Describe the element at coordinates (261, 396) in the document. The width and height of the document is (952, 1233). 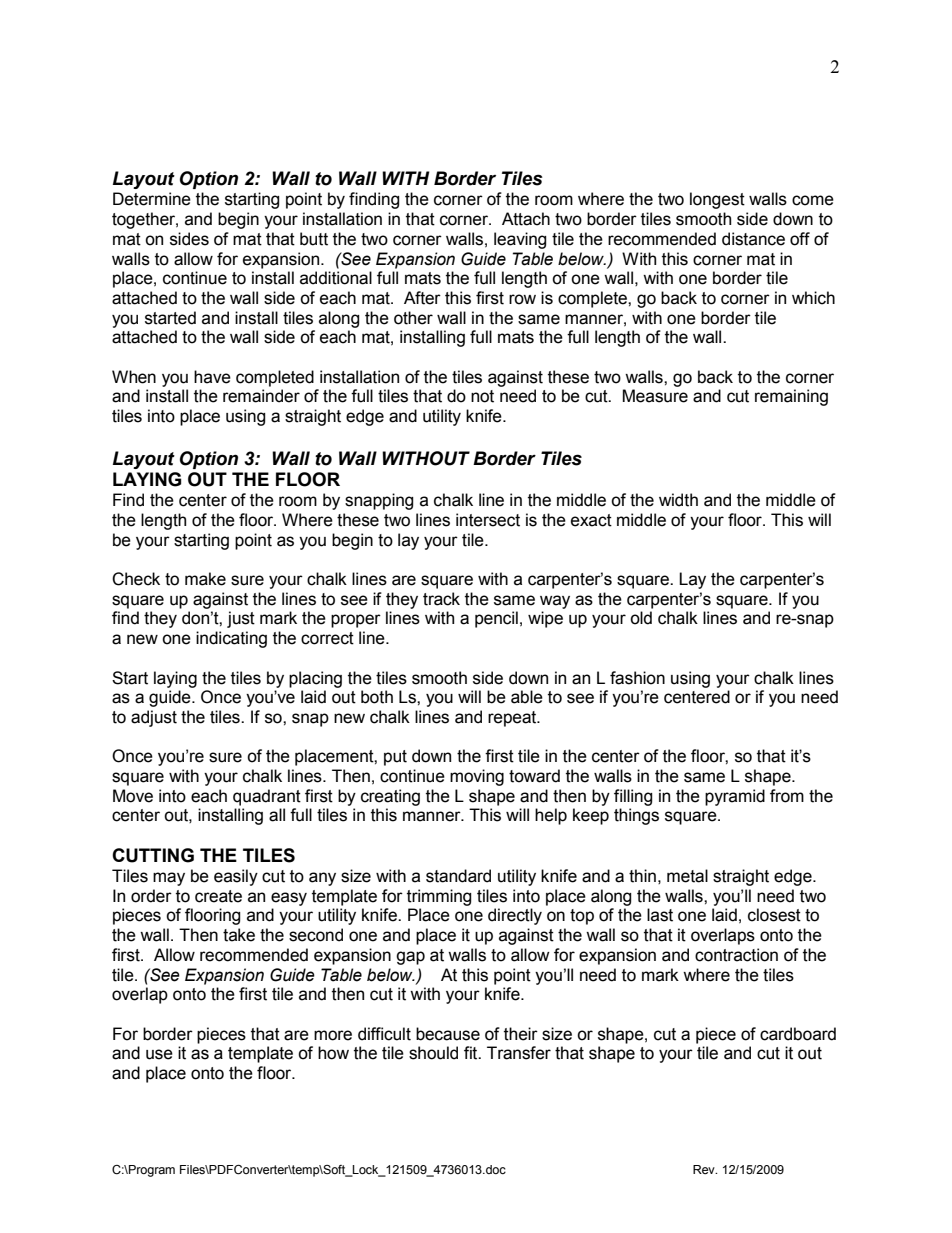
I see `remainder` at that location.
